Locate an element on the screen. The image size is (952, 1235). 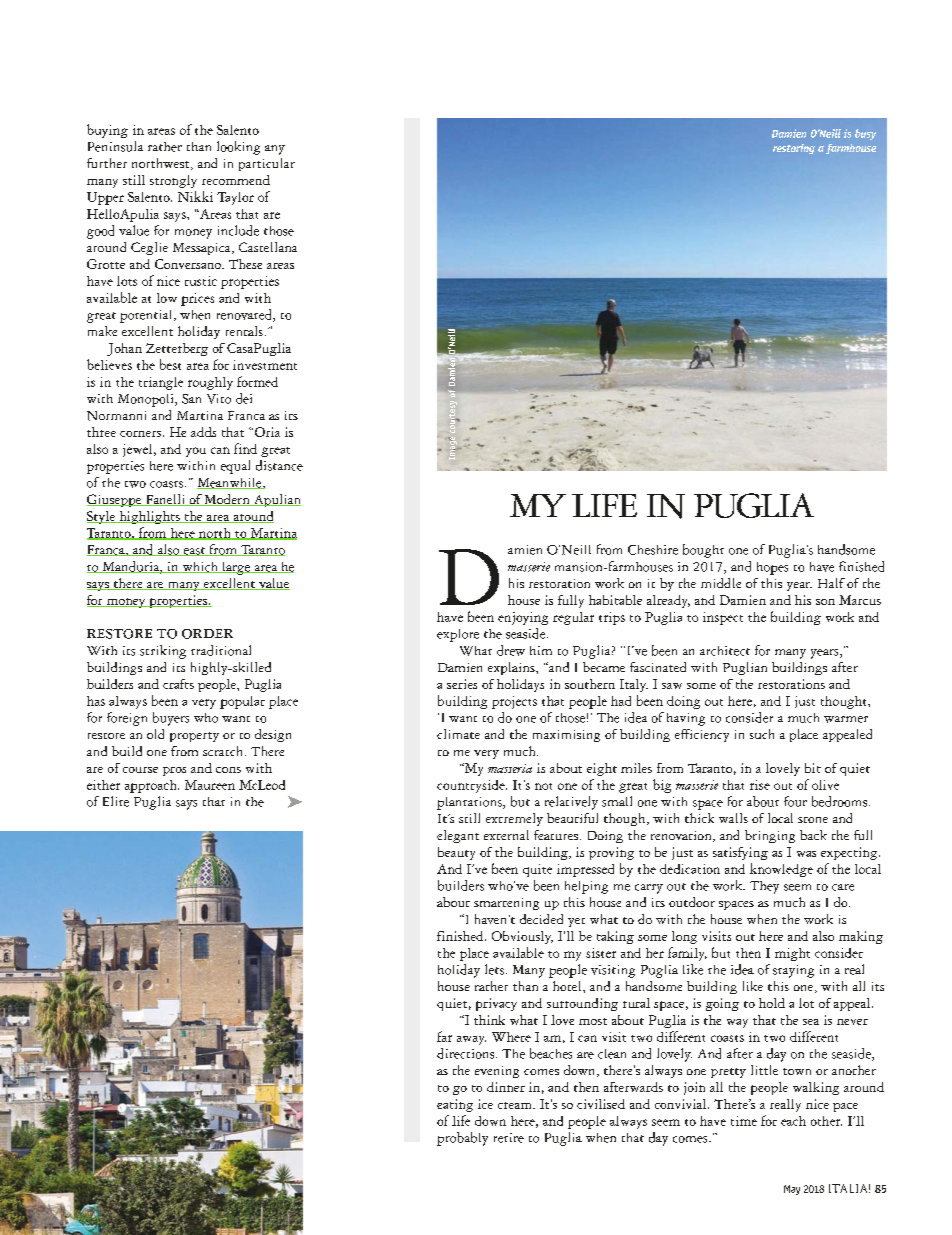
elegant is located at coordinates (458, 836).
